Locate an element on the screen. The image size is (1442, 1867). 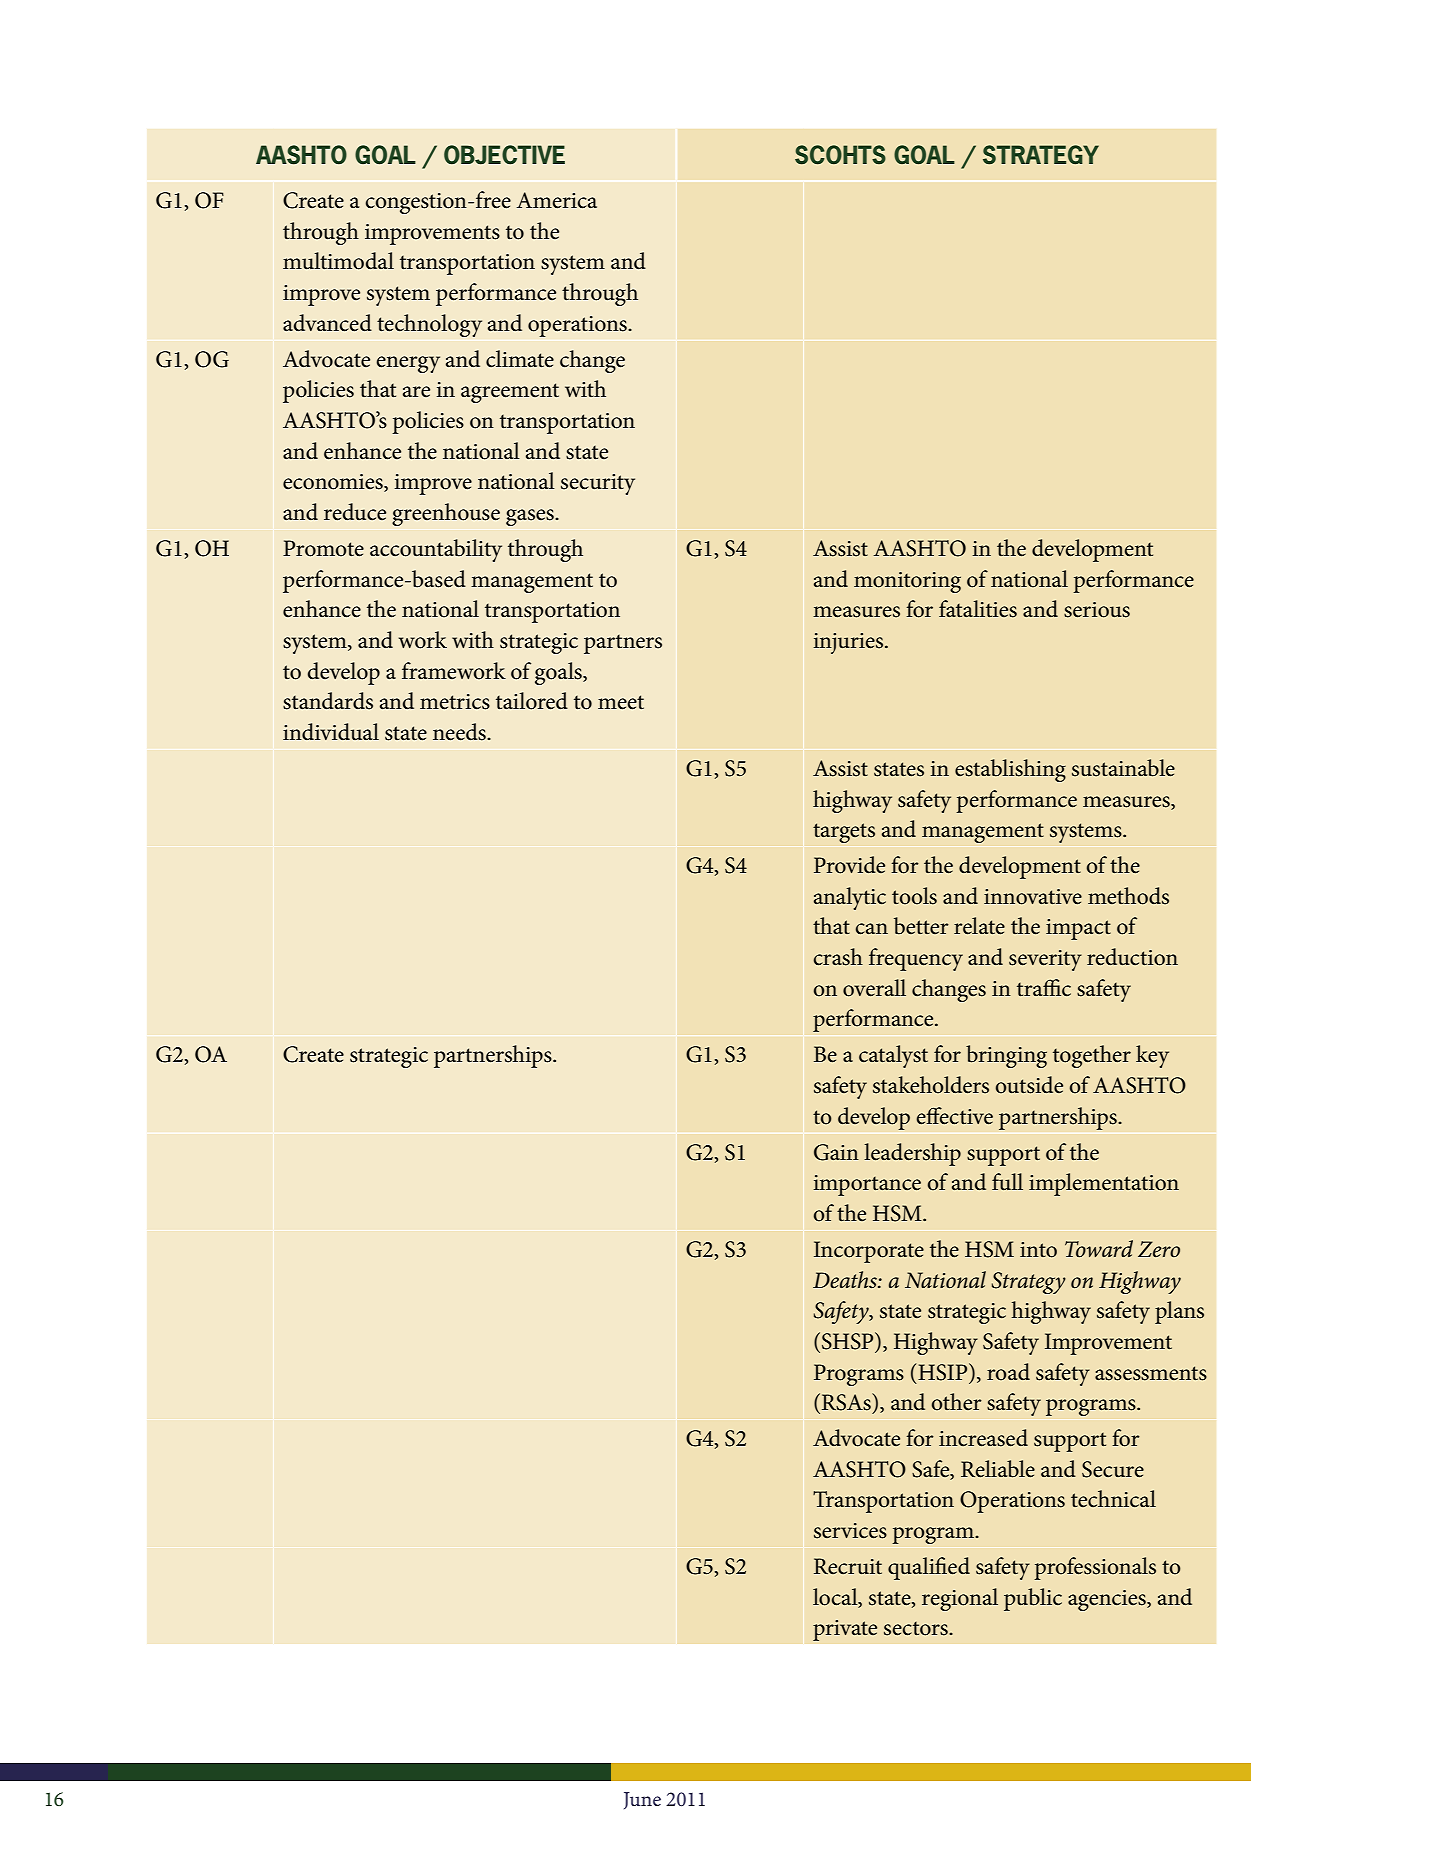
accountability is located at coordinates (436, 550).
